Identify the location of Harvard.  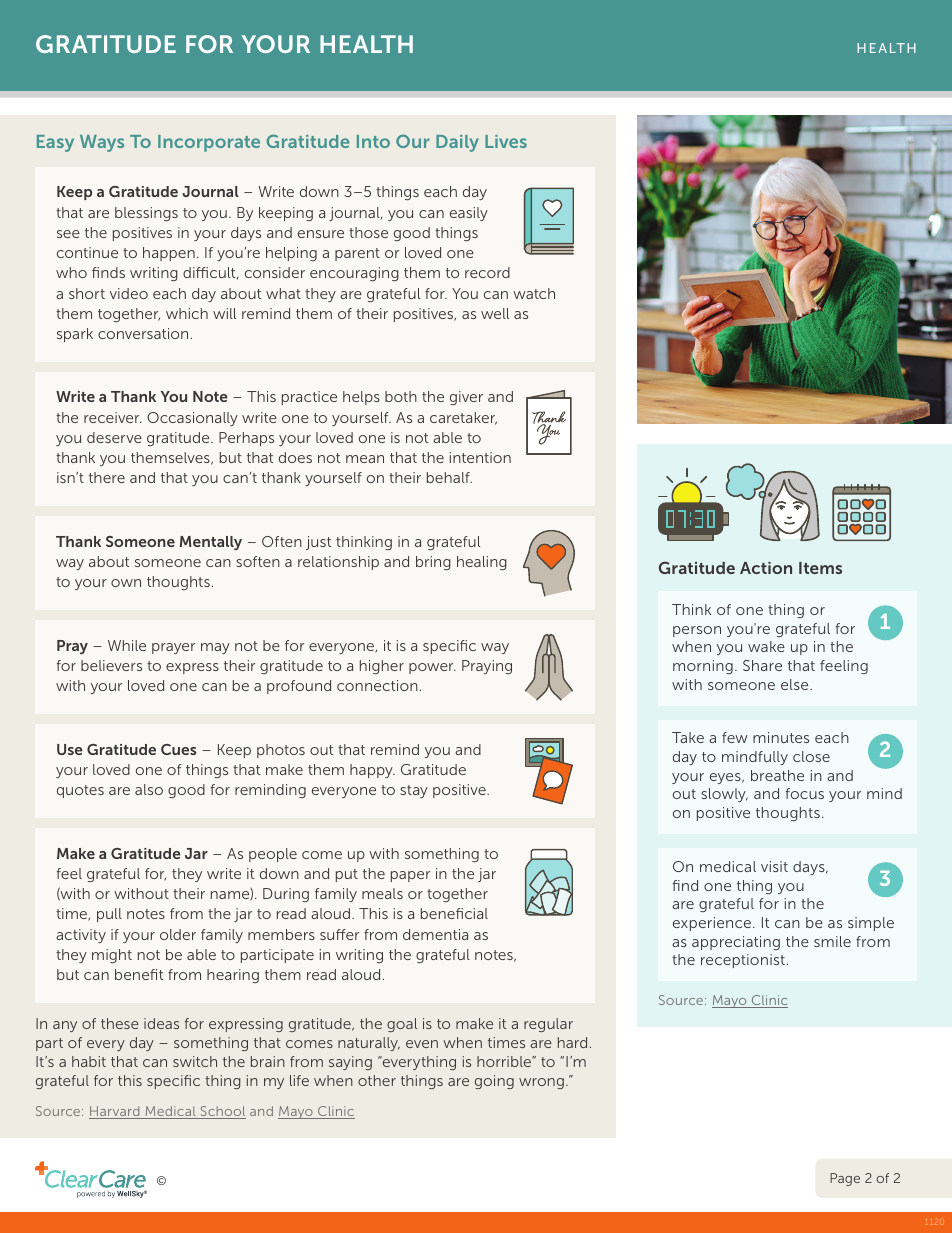
(115, 1112).
